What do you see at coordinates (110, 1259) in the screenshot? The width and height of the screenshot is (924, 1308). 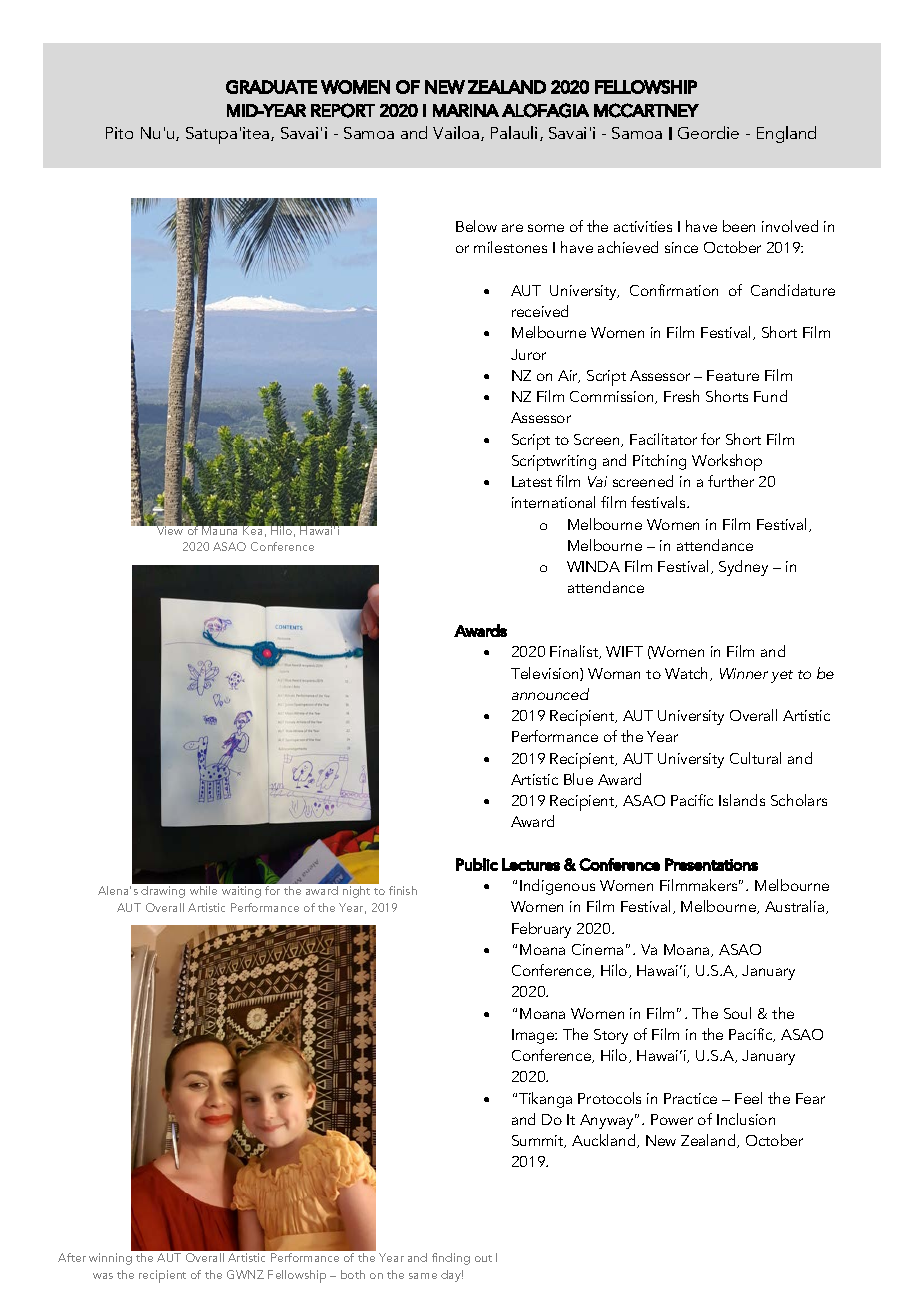 I see `winning` at bounding box center [110, 1259].
